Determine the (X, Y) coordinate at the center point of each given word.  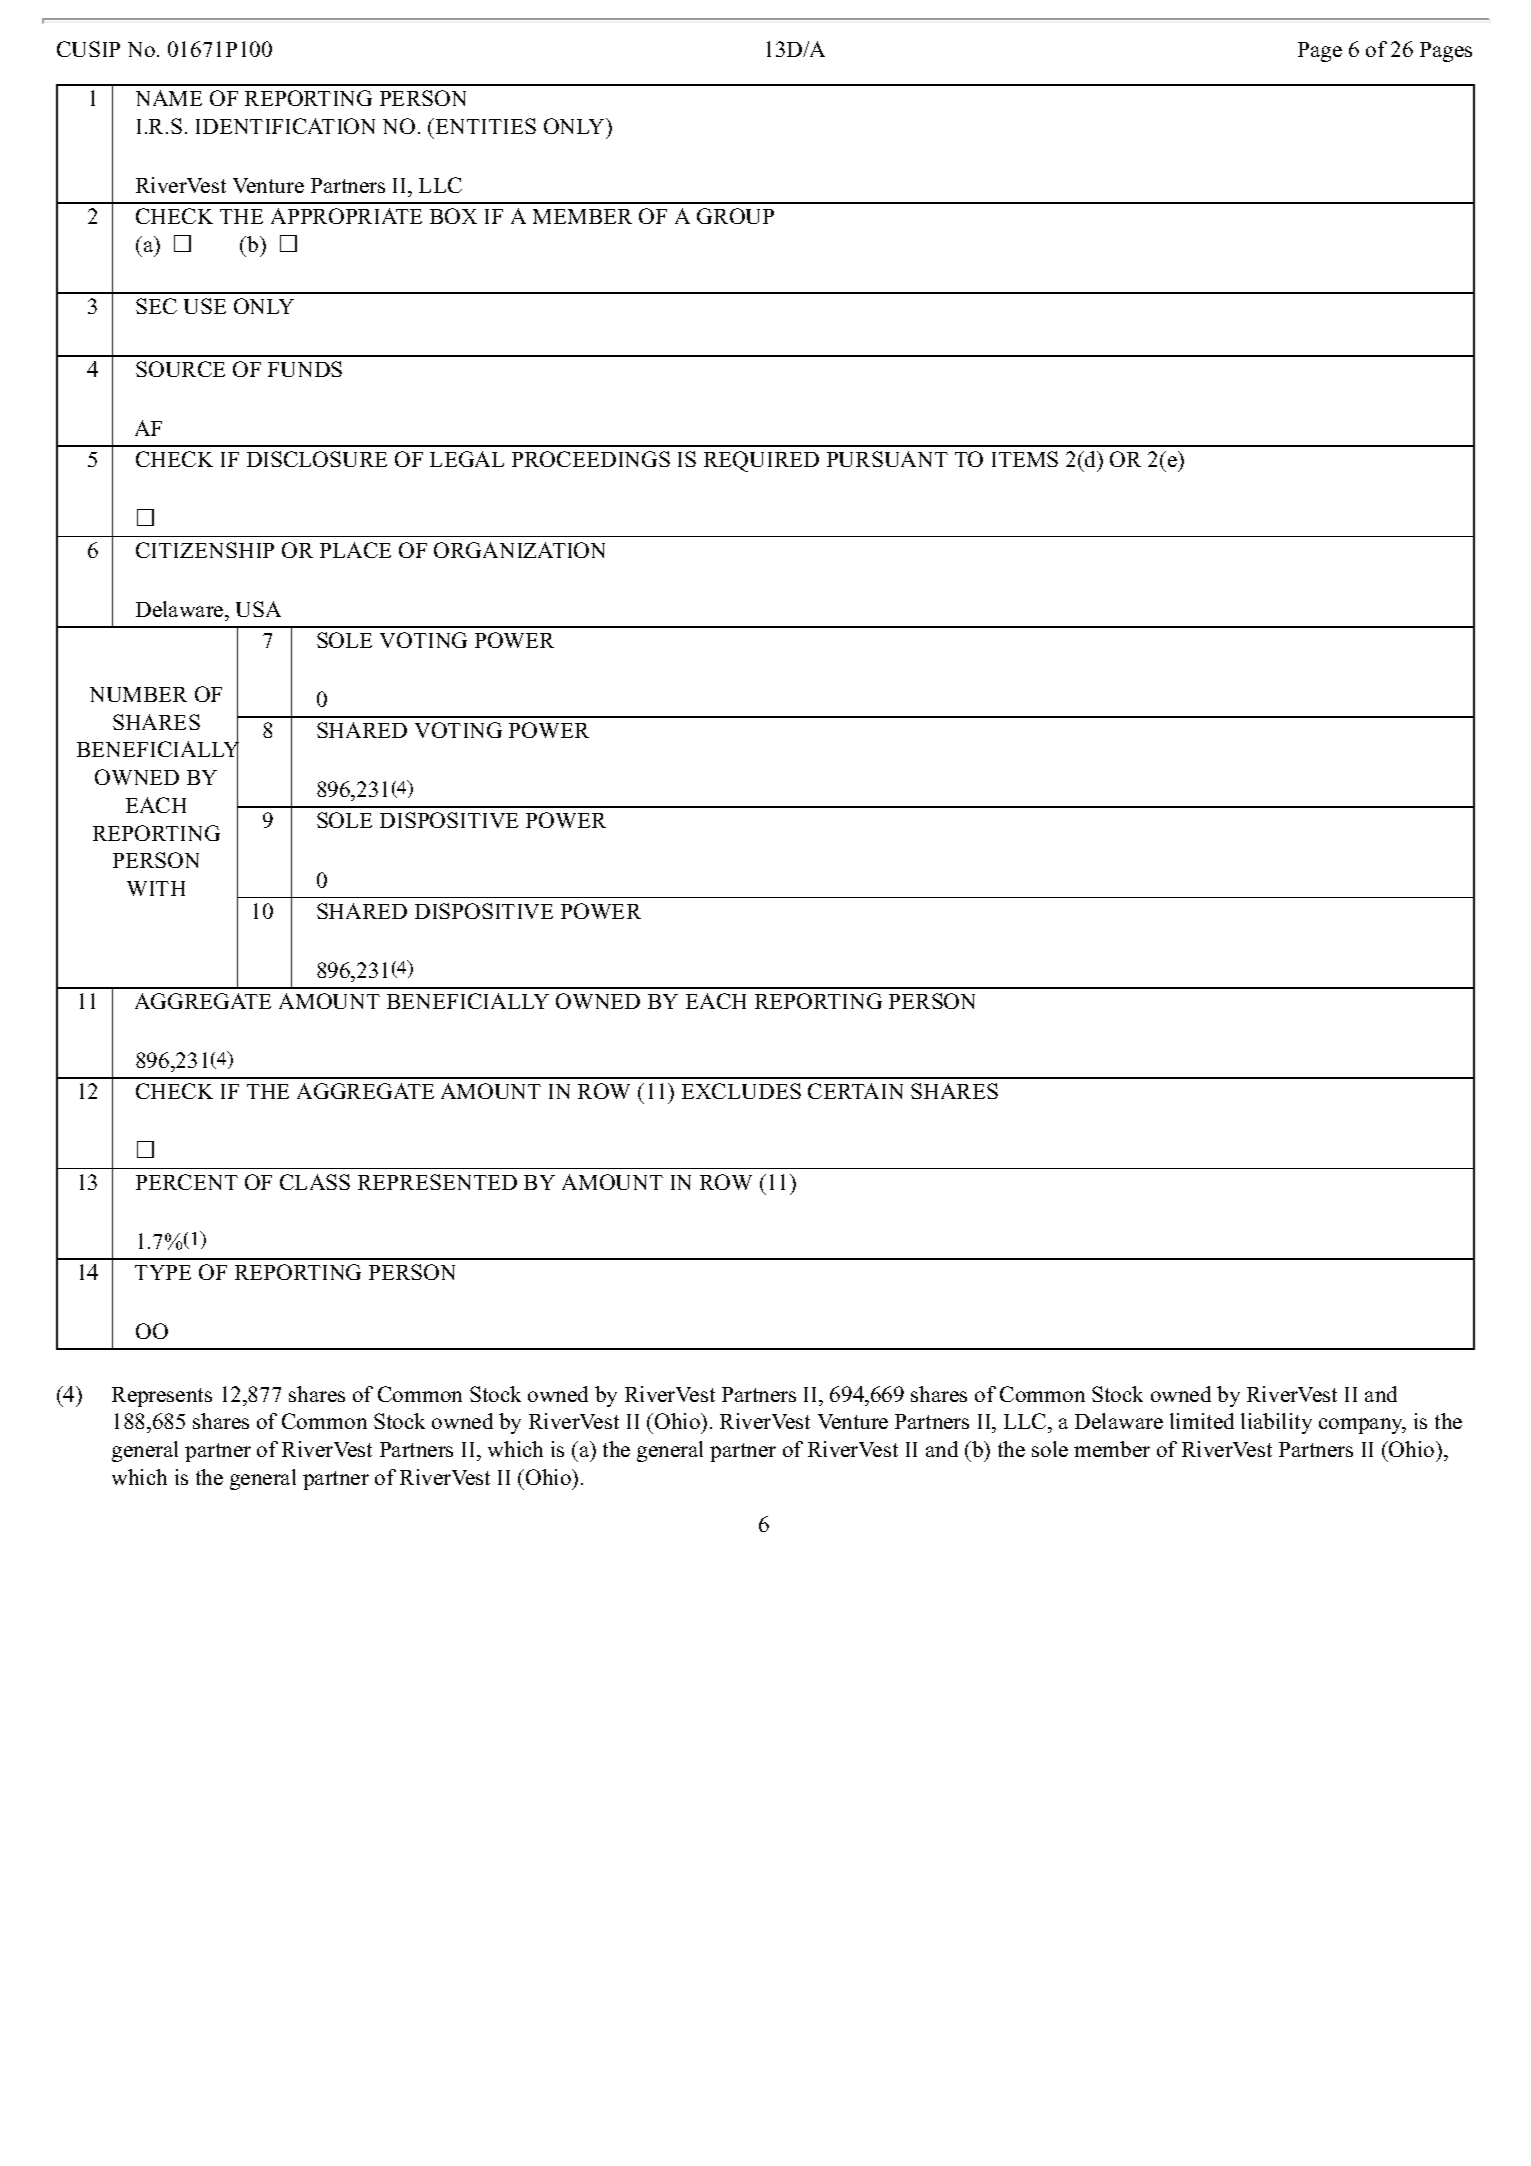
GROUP (735, 216)
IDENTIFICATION (285, 126)
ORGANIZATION (519, 550)
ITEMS (1025, 459)
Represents (162, 1397)
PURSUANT (887, 459)
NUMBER (138, 694)
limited (1202, 1421)
